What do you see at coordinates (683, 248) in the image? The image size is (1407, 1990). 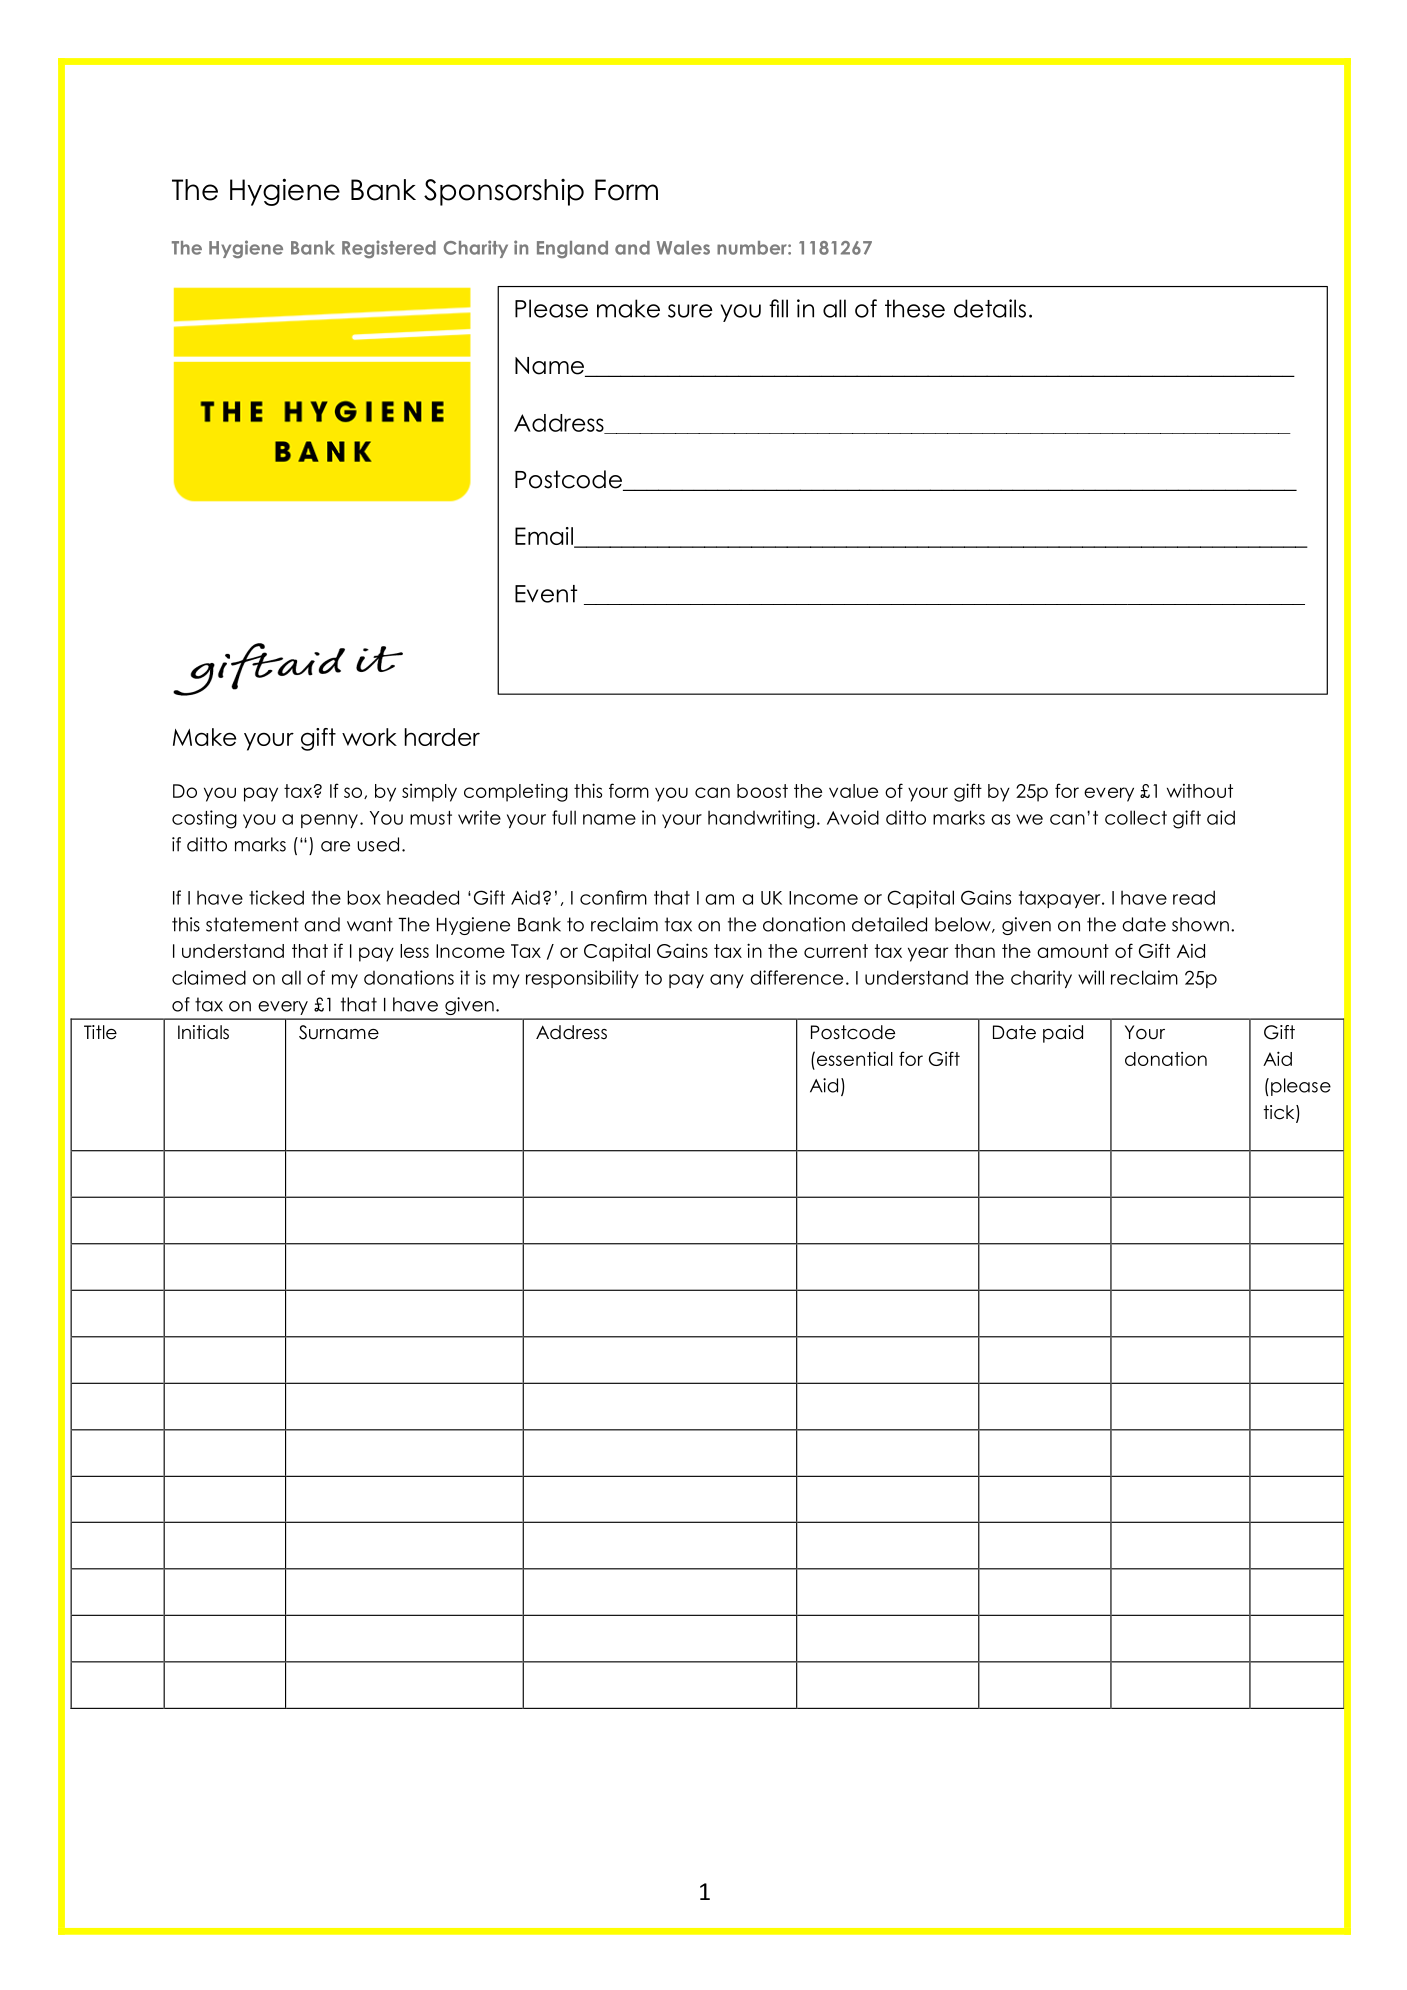 I see `Wales` at bounding box center [683, 248].
